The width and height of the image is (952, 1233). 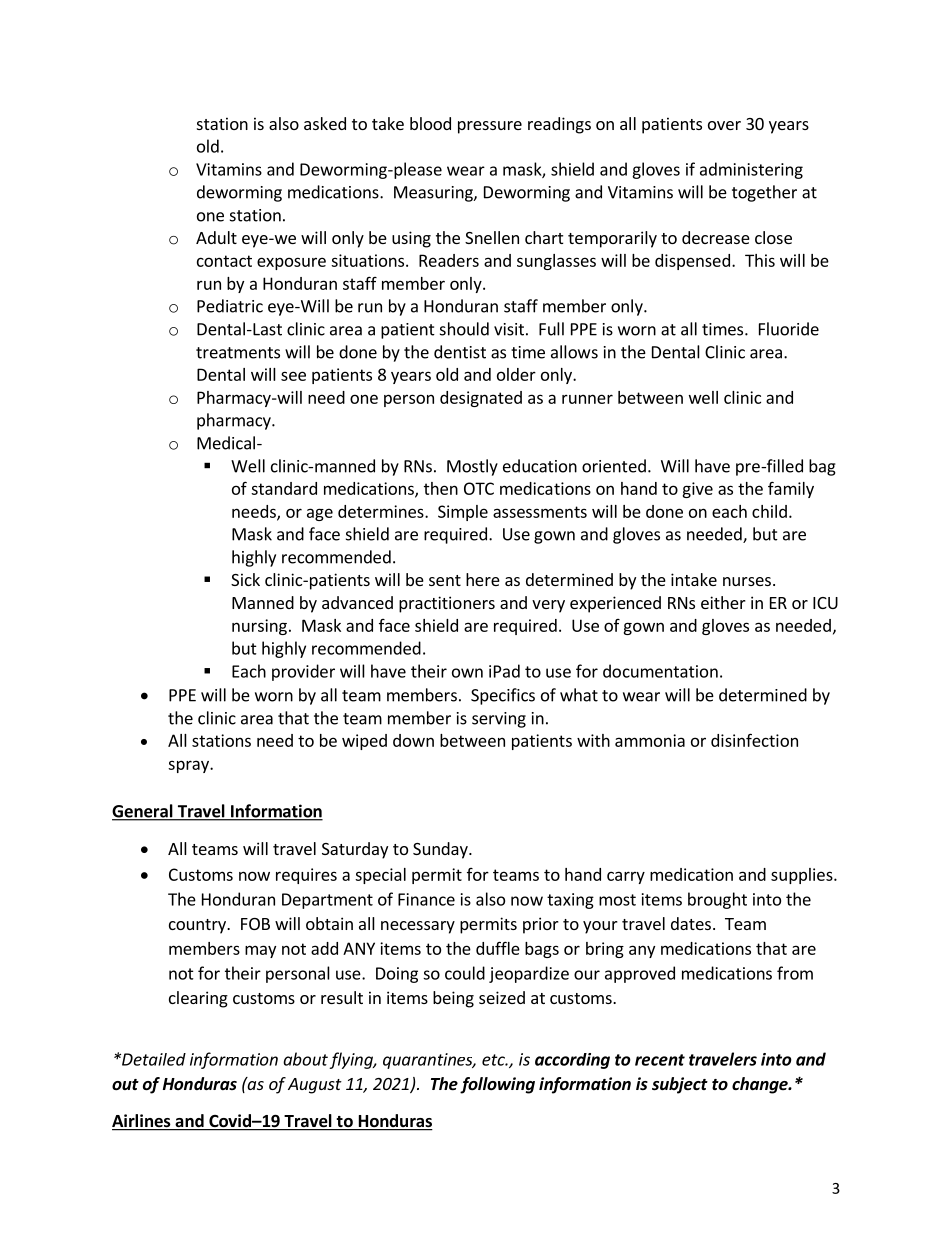 What do you see at coordinates (306, 876) in the image?
I see `requires` at bounding box center [306, 876].
